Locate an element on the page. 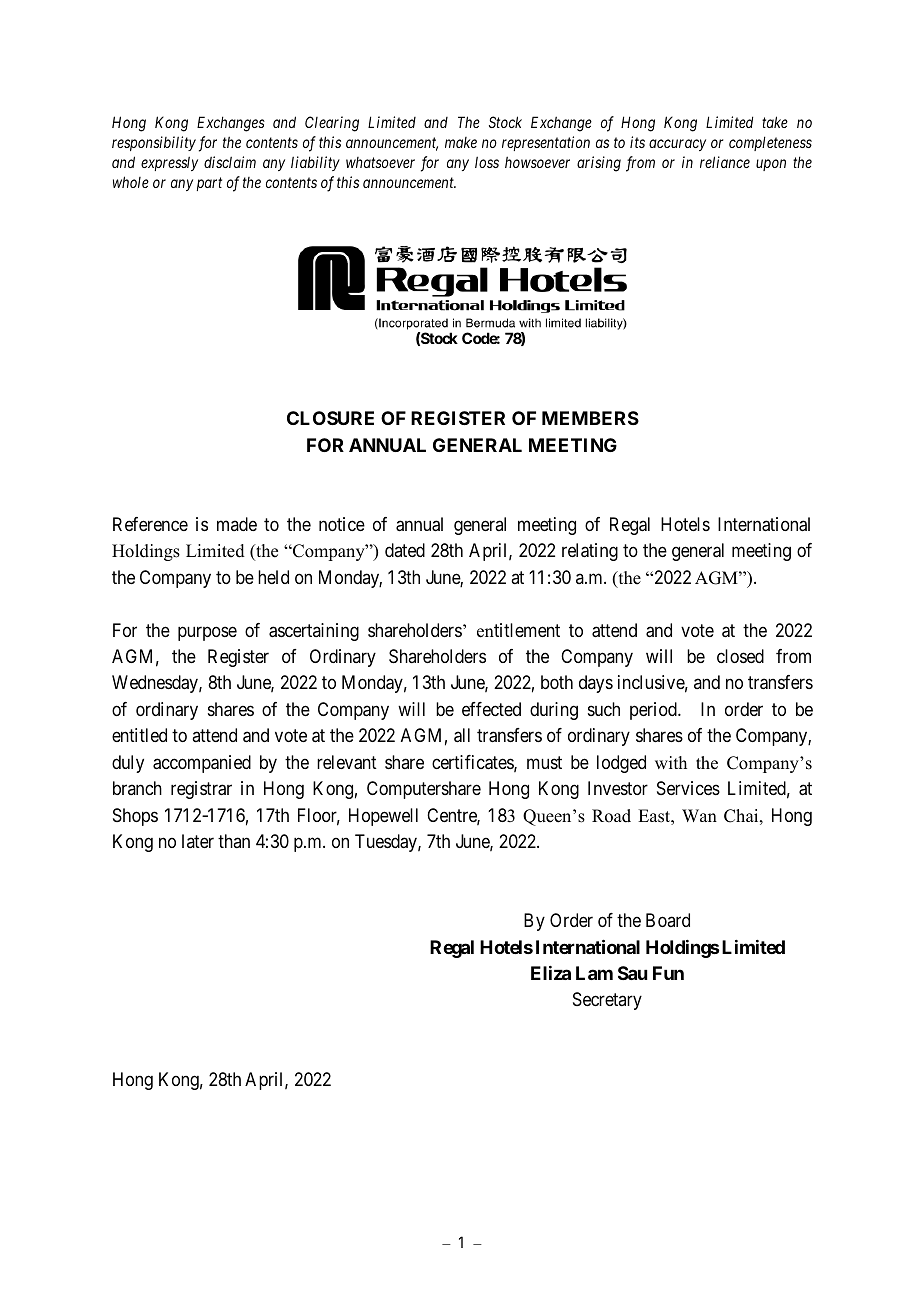  disclaim is located at coordinates (230, 162).
